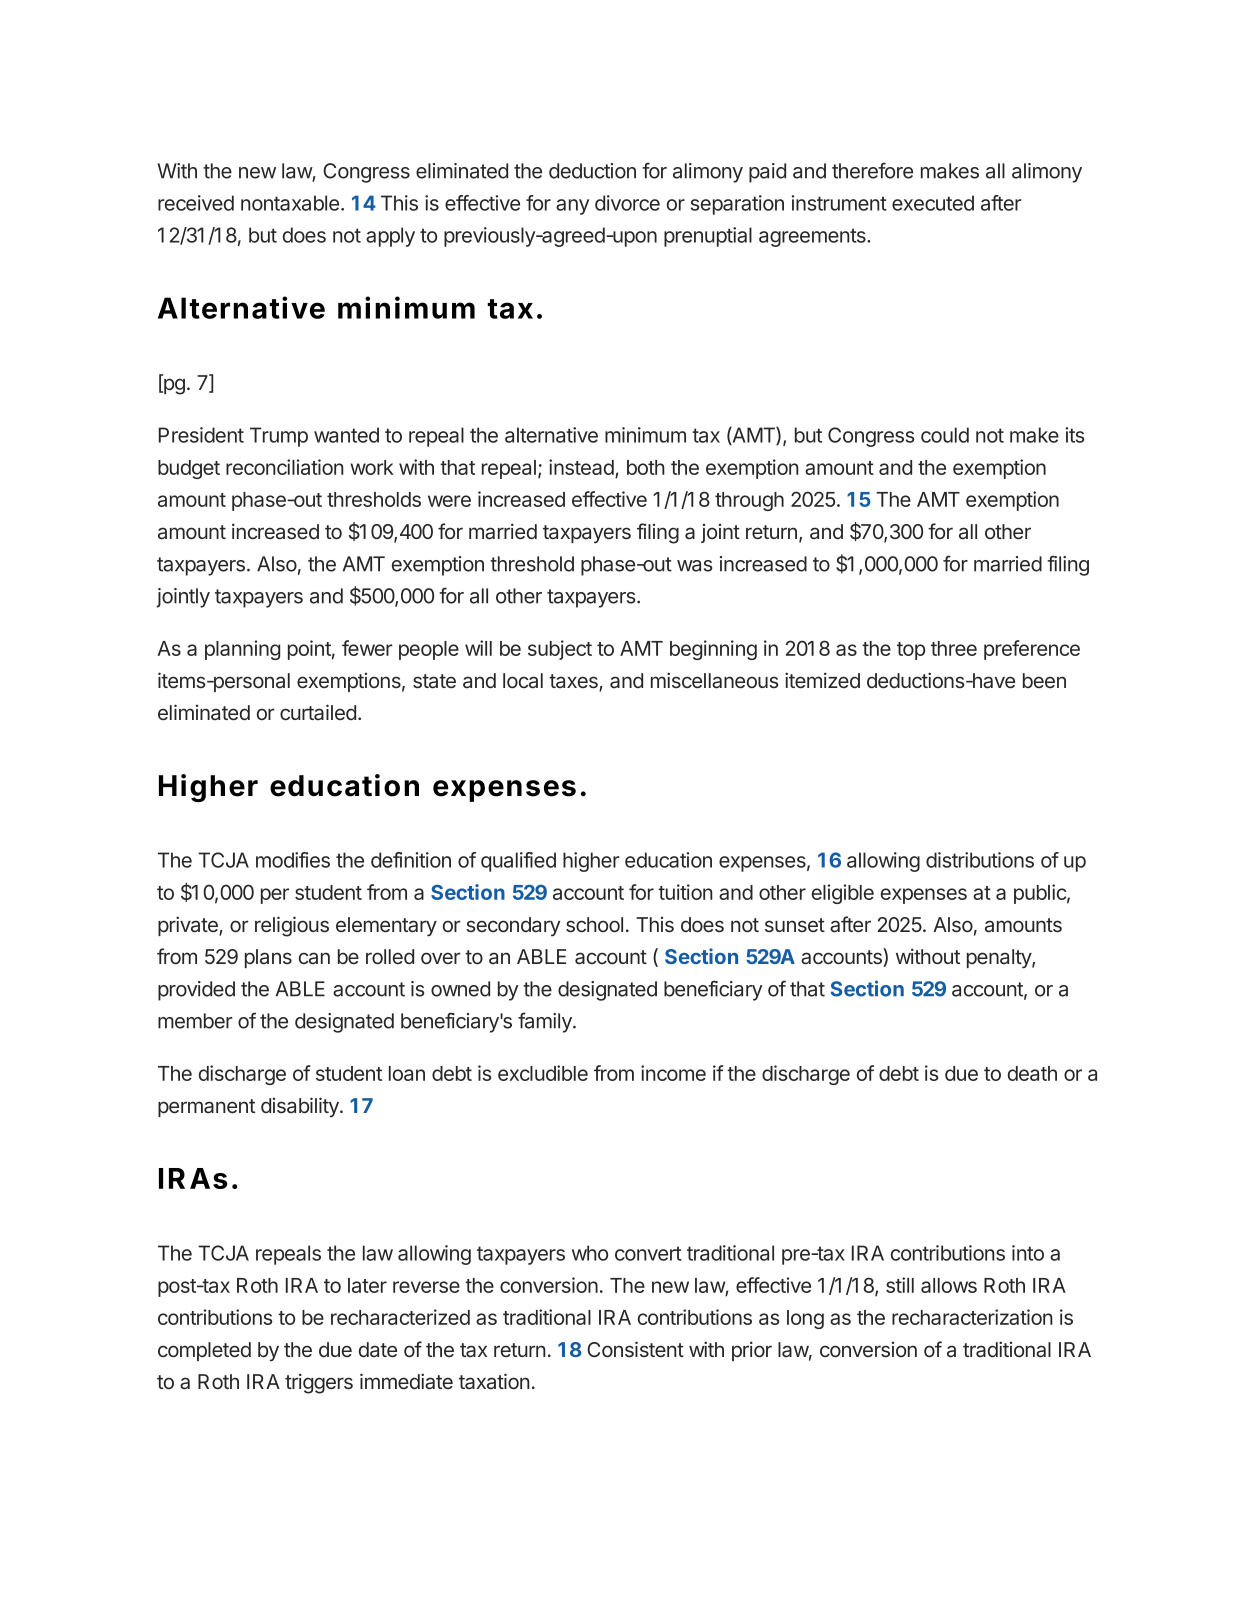 This image has width=1249, height=1616. What do you see at coordinates (196, 203) in the image?
I see `received` at bounding box center [196, 203].
